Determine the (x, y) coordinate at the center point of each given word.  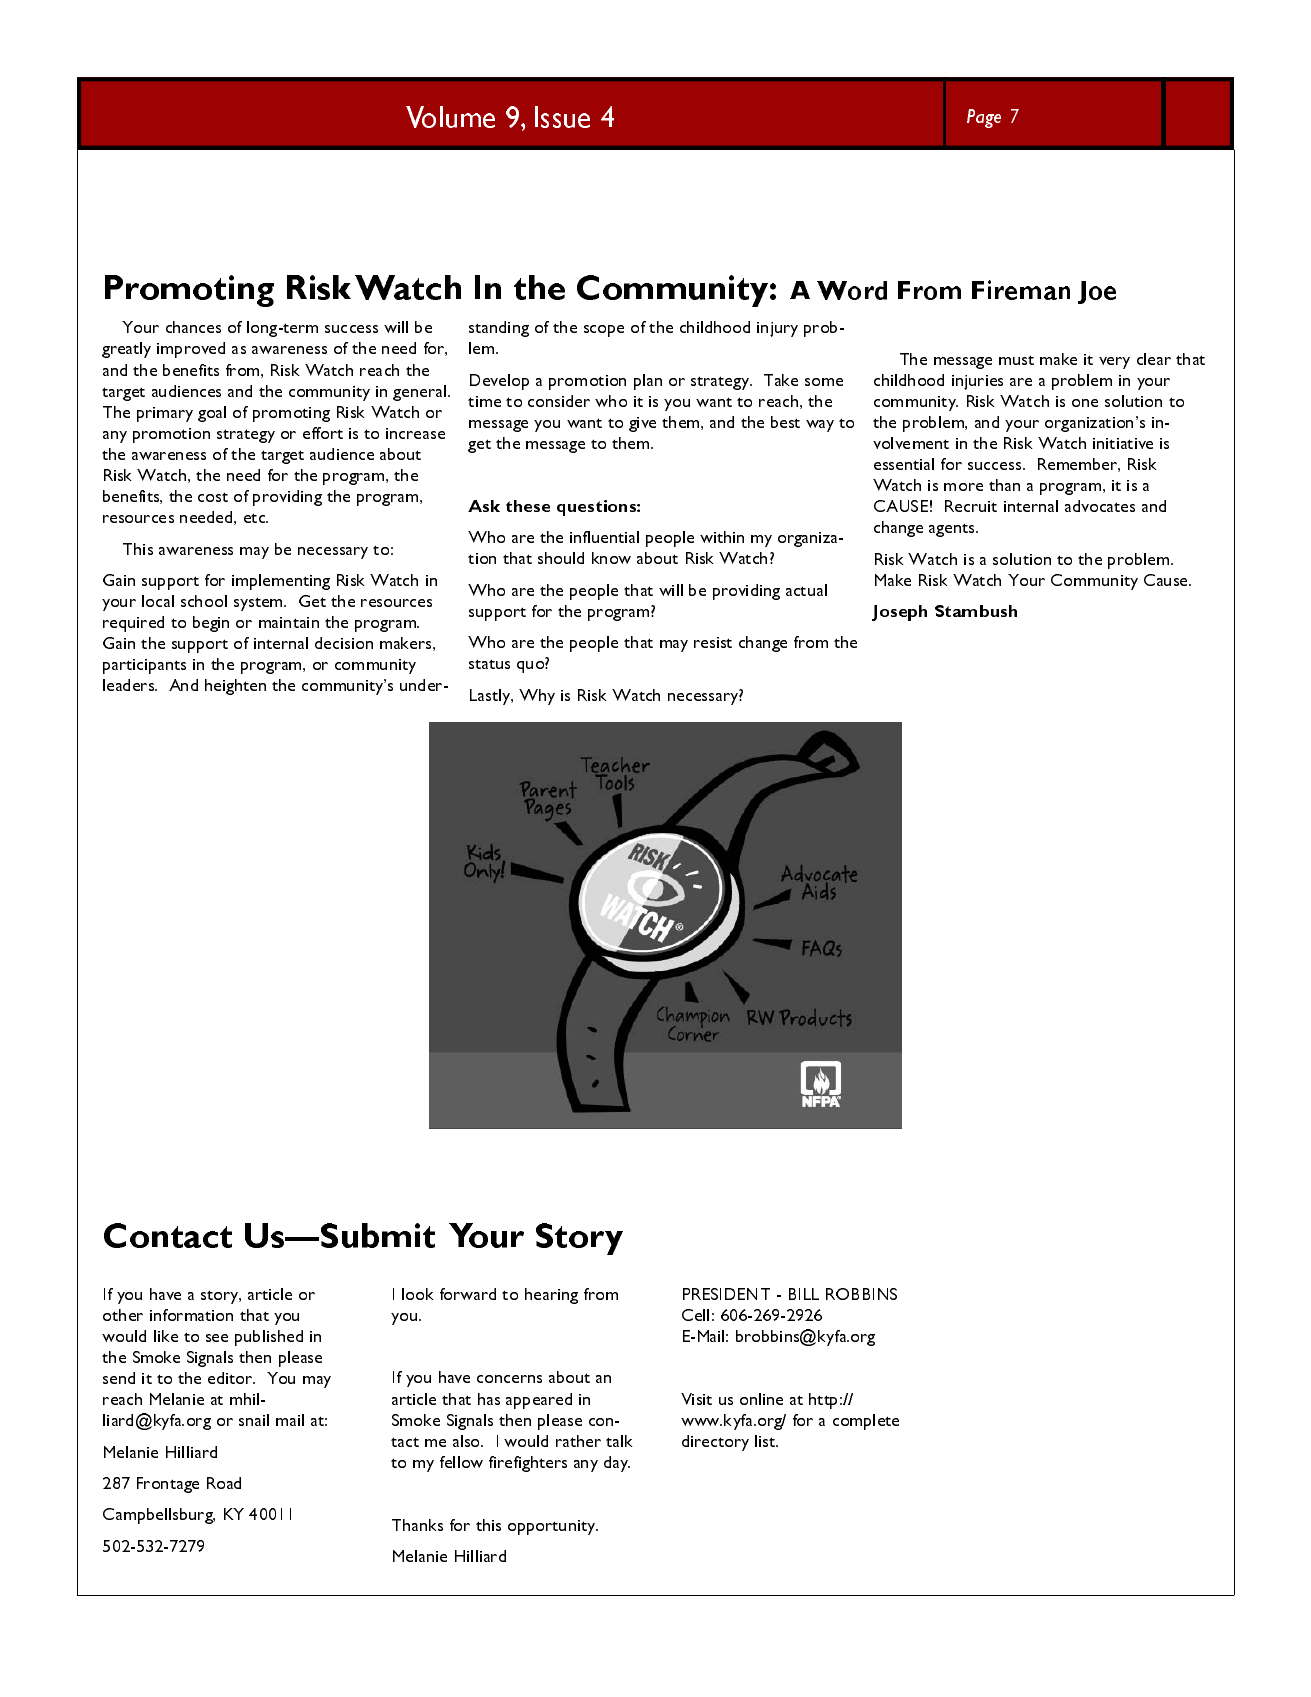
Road (224, 1483)
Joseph (899, 613)
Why (537, 697)
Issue (562, 117)
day (617, 1464)
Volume (450, 117)
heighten (235, 687)
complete (866, 1422)
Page (984, 118)
